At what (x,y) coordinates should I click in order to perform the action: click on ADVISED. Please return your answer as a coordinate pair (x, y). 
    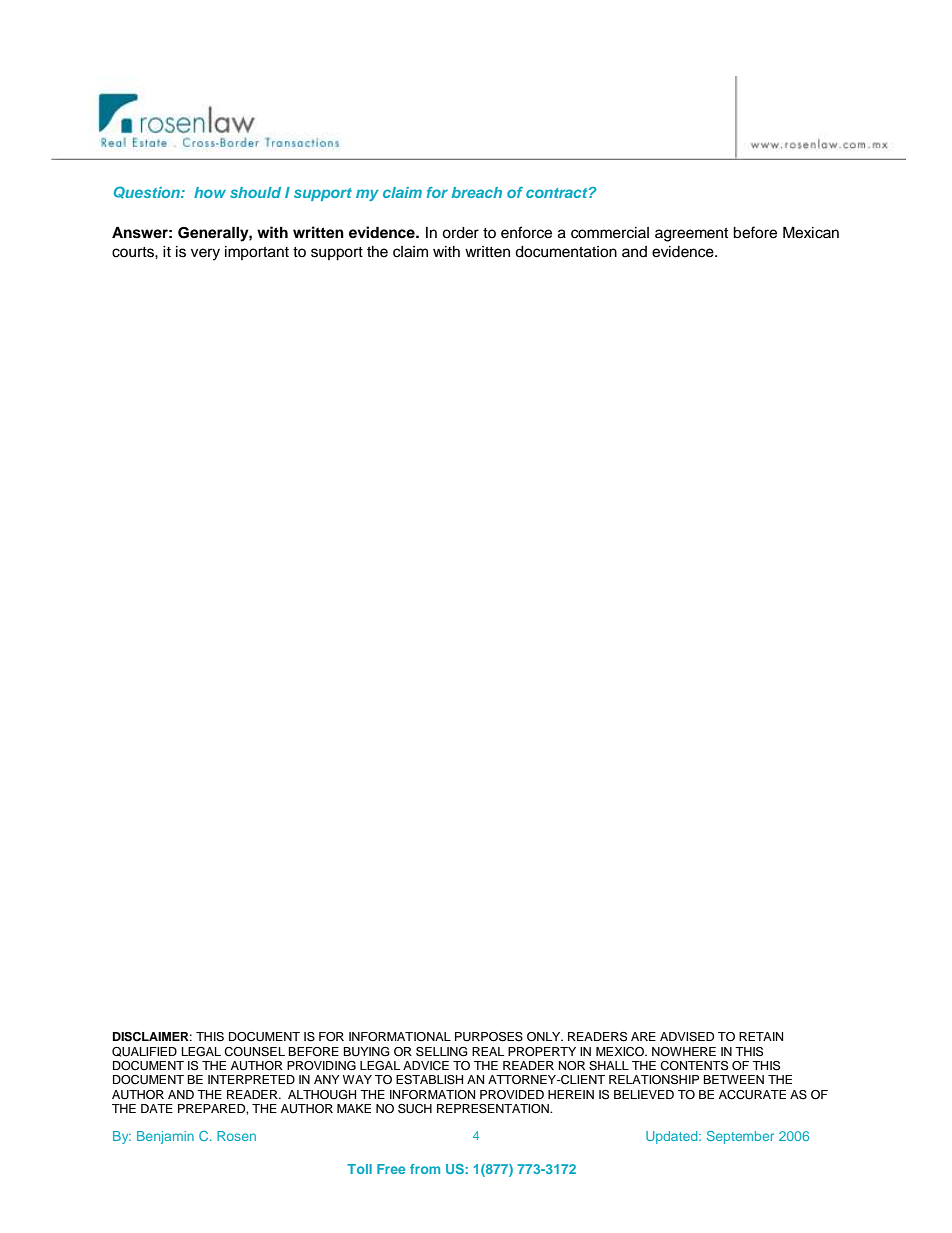
    Looking at the image, I should click on (687, 1037).
